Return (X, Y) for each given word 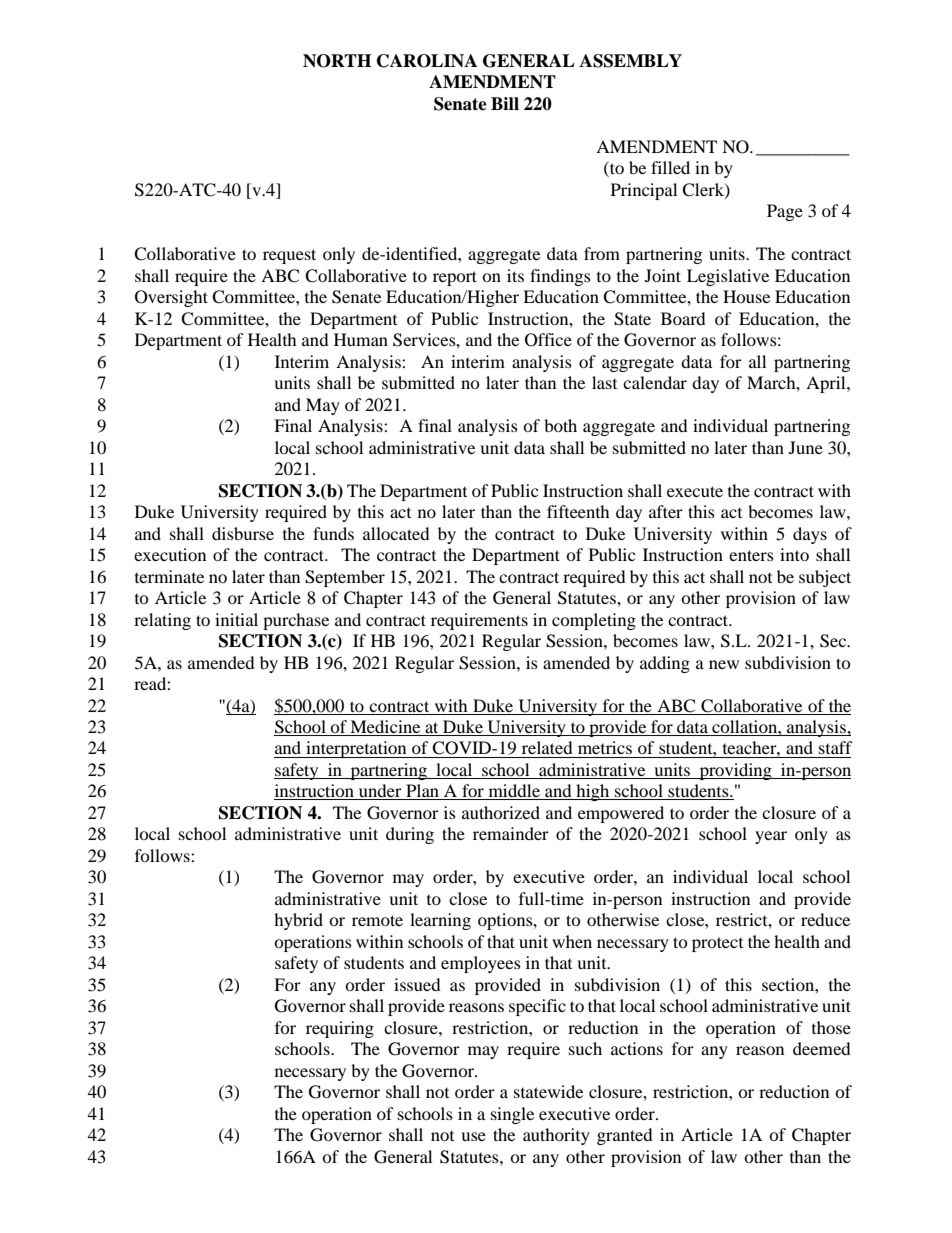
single (512, 1115)
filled (670, 167)
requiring (340, 1029)
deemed (822, 1048)
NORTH (337, 61)
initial (236, 619)
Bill (505, 103)
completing (594, 621)
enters (751, 555)
